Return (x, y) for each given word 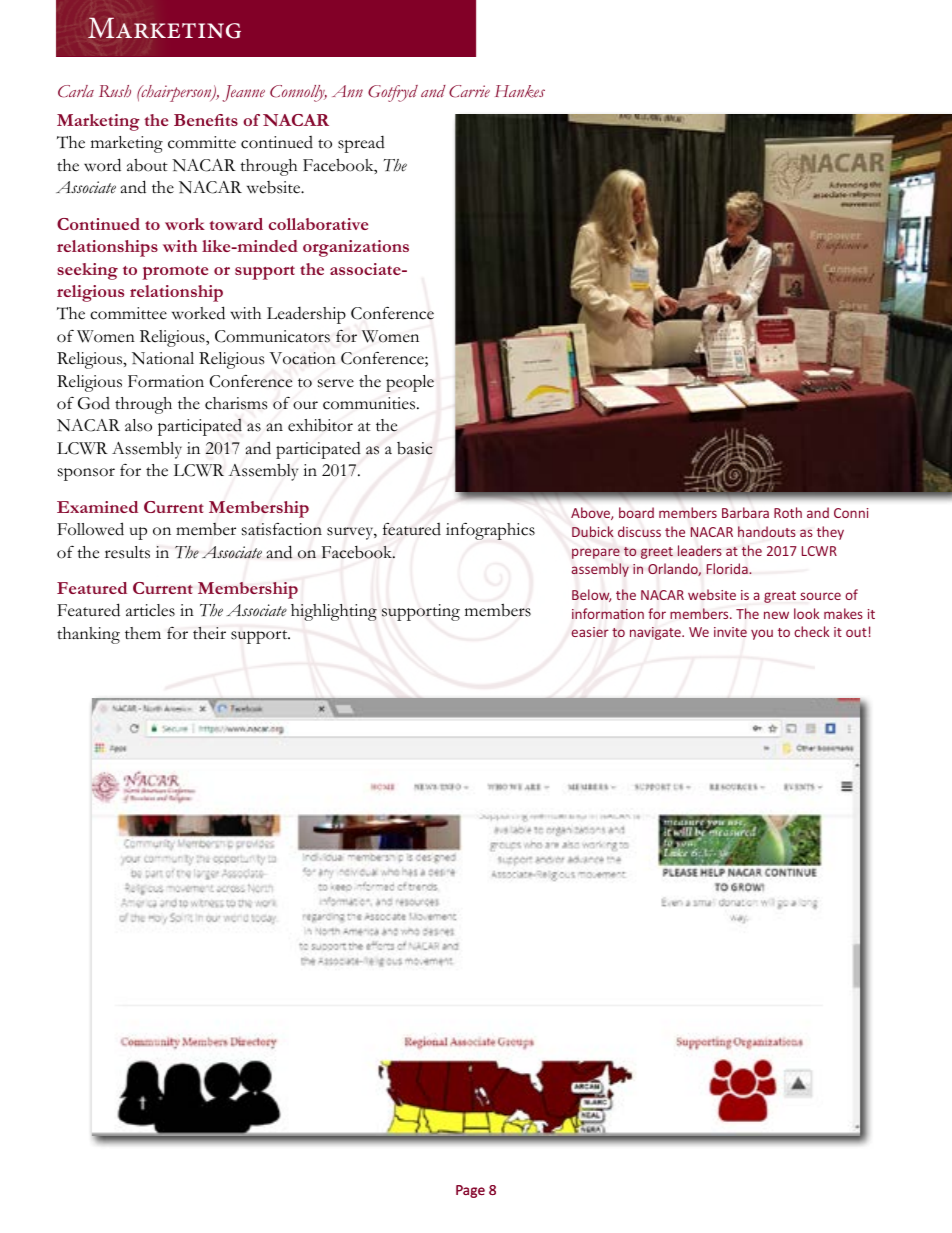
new (776, 615)
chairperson (176, 93)
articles (150, 610)
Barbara (745, 512)
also (138, 425)
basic (415, 448)
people (410, 383)
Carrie (469, 91)
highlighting (334, 612)
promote (175, 273)
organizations (356, 248)
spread (361, 144)
